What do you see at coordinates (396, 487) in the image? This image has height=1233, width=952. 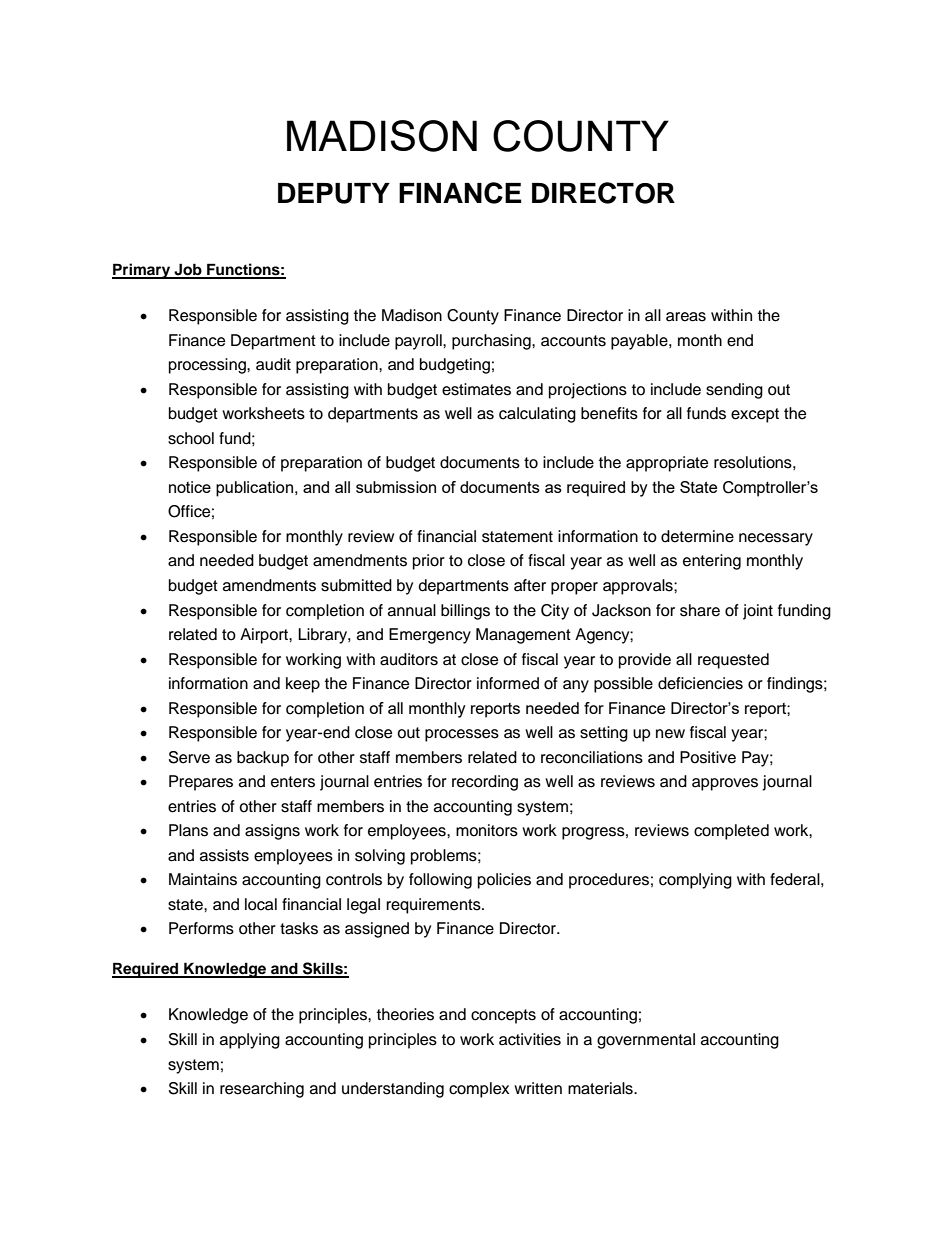 I see `submission` at bounding box center [396, 487].
